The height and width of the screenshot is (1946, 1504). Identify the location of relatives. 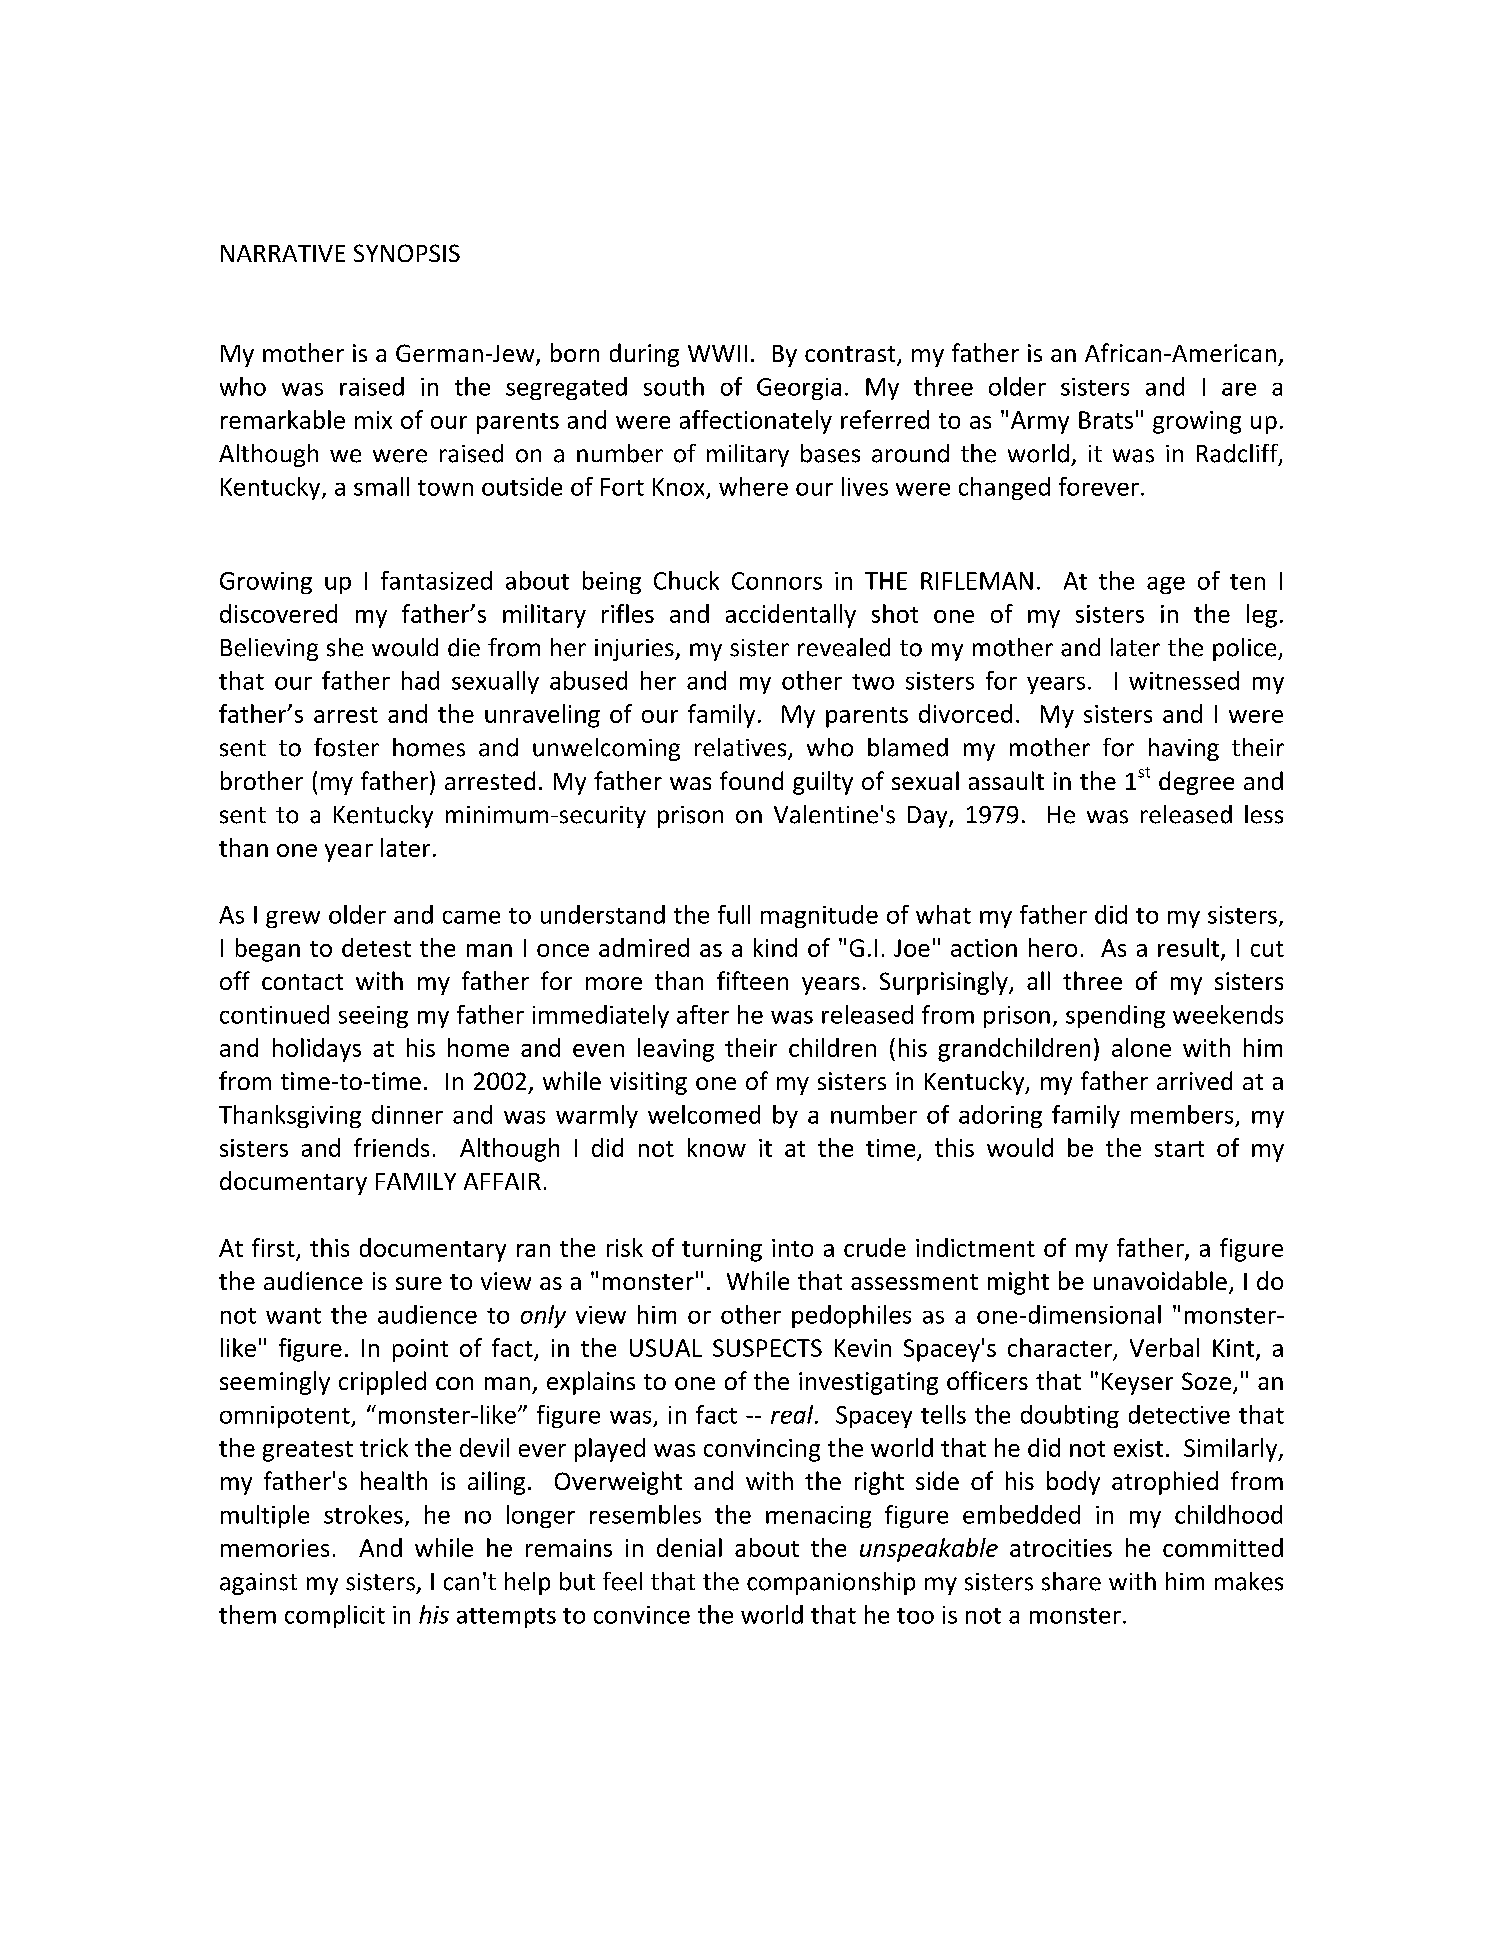
(742, 748).
